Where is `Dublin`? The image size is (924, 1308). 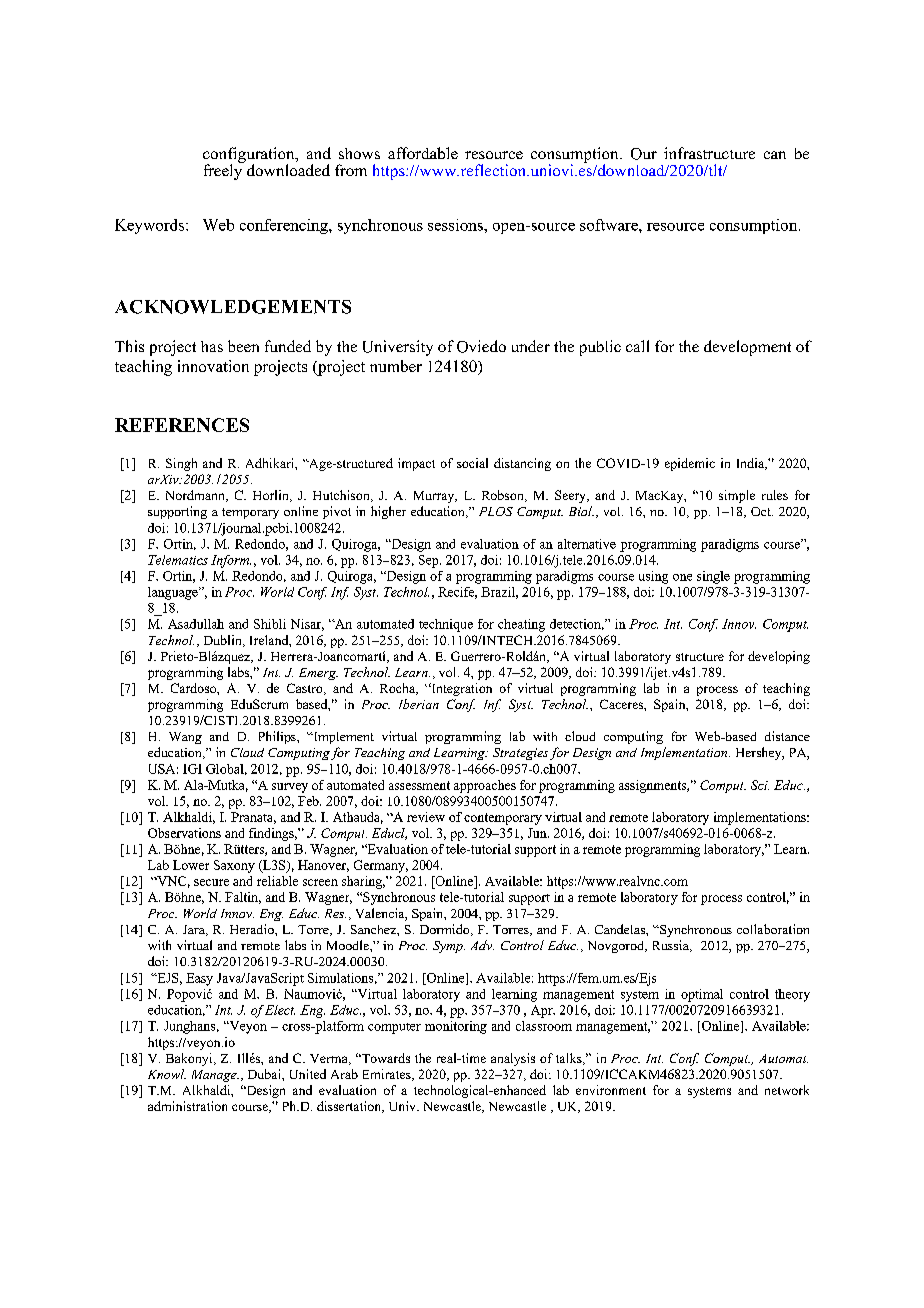 Dublin is located at coordinates (224, 641).
